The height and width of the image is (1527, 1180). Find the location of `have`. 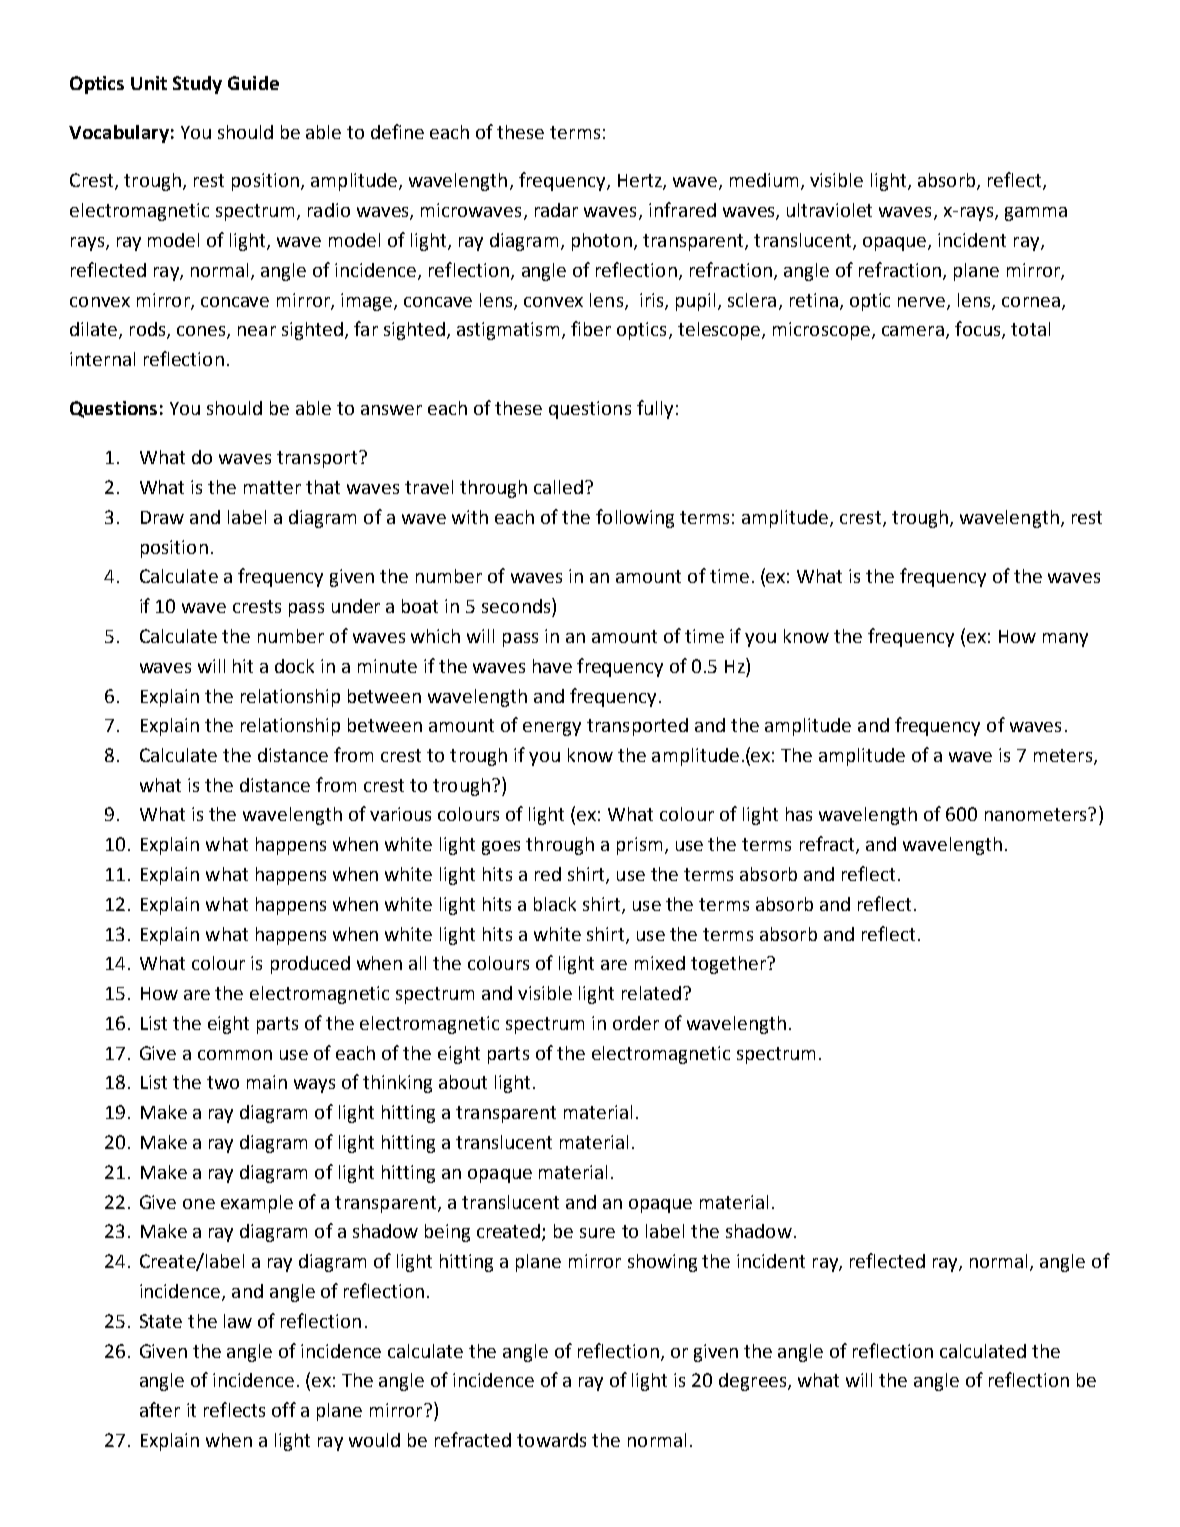

have is located at coordinates (552, 666).
